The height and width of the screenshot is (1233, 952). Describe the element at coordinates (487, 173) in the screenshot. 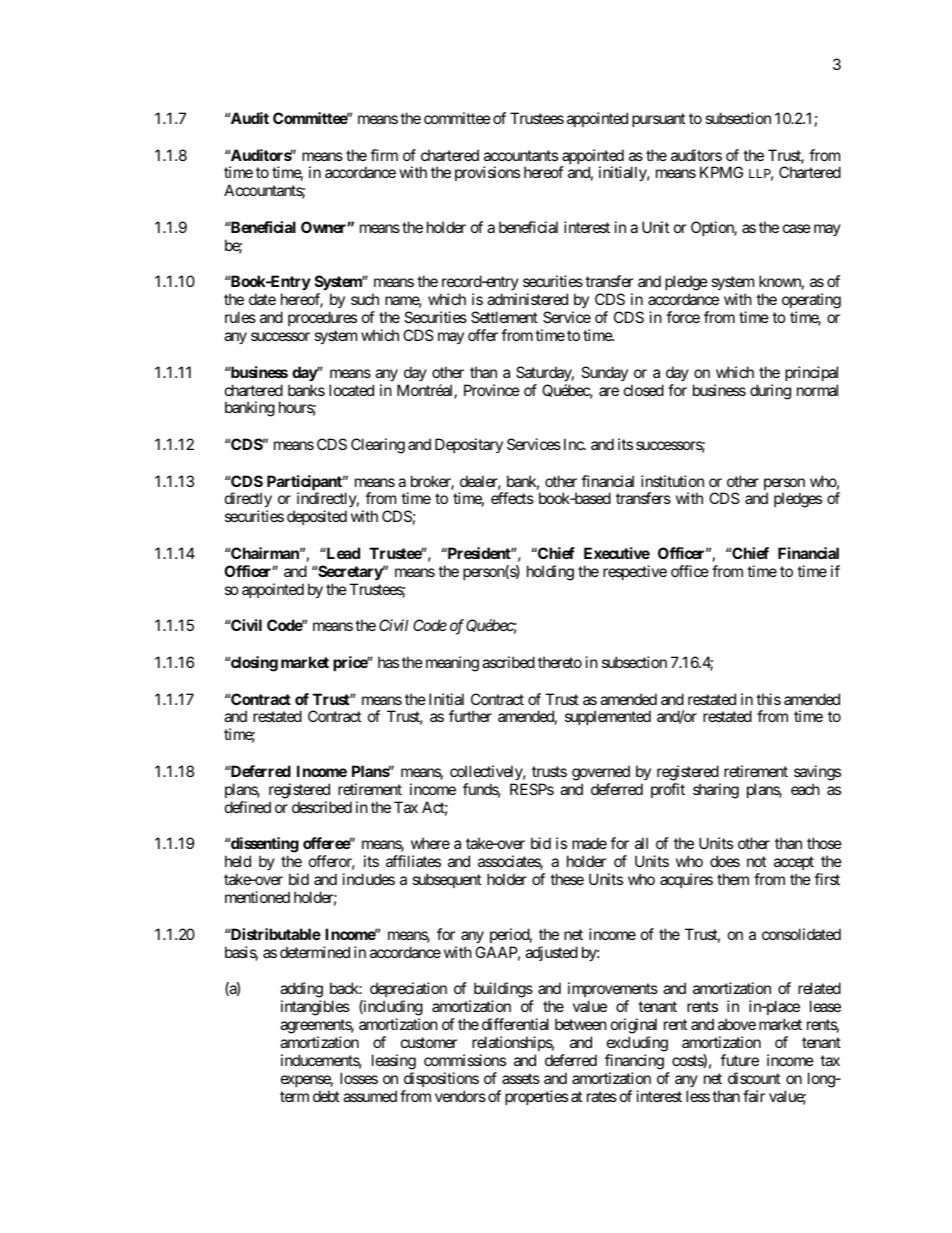

I see `provisions` at that location.
